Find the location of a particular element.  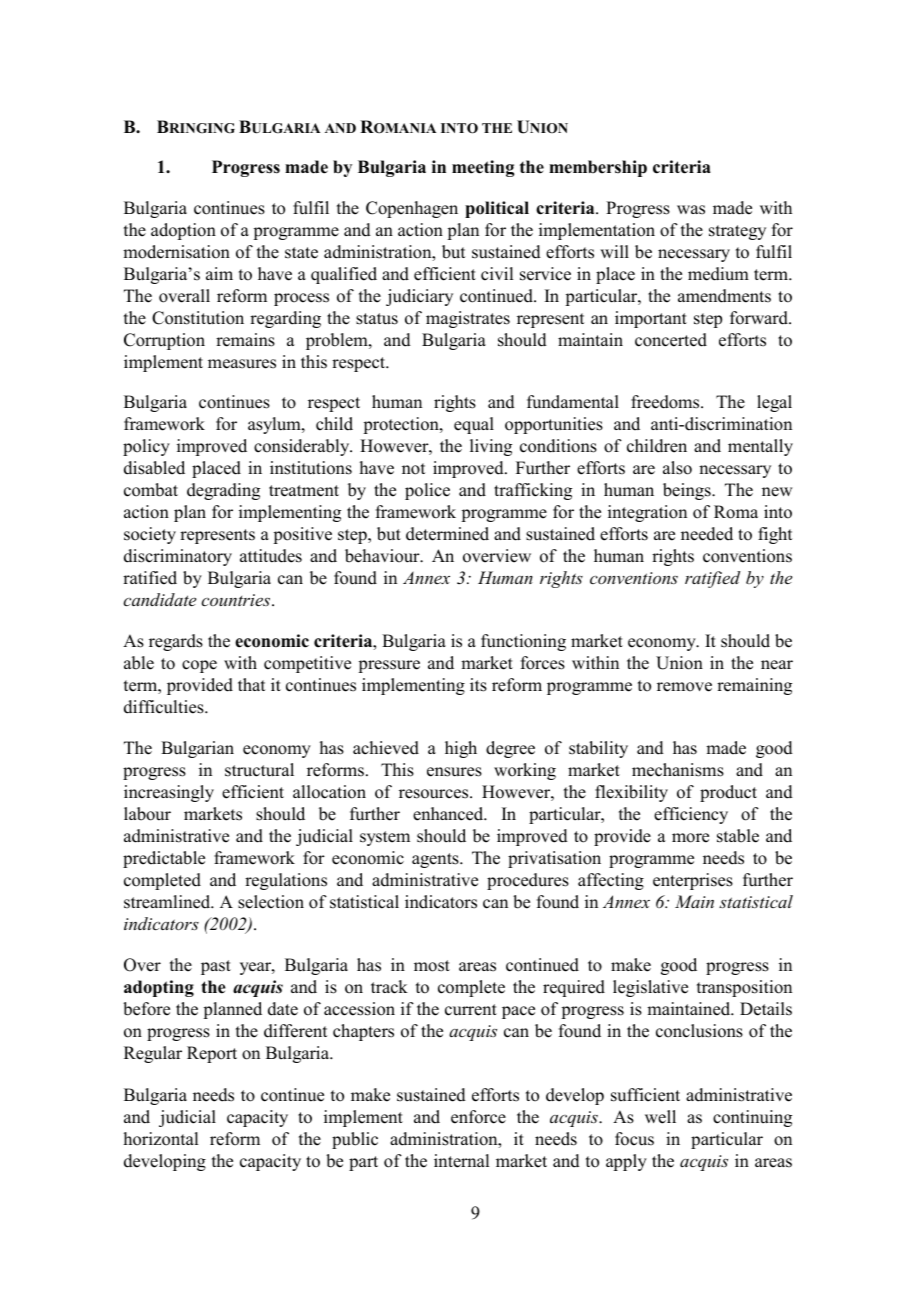

horizontal is located at coordinates (161, 1139).
